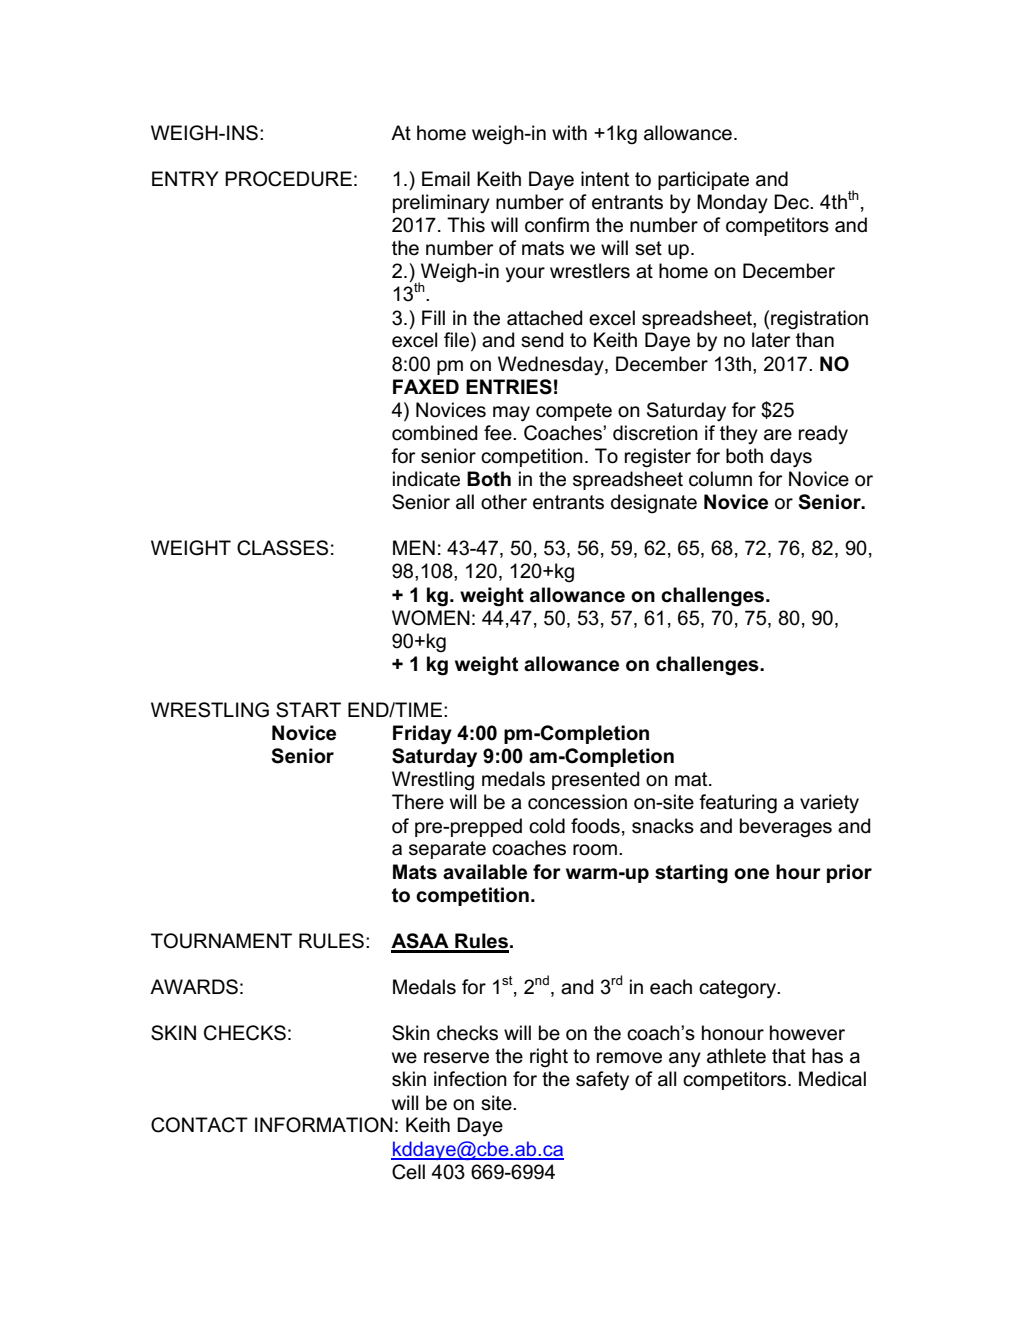 The image size is (1024, 1325). What do you see at coordinates (288, 179) in the screenshot?
I see `PROCEDURE` at bounding box center [288, 179].
